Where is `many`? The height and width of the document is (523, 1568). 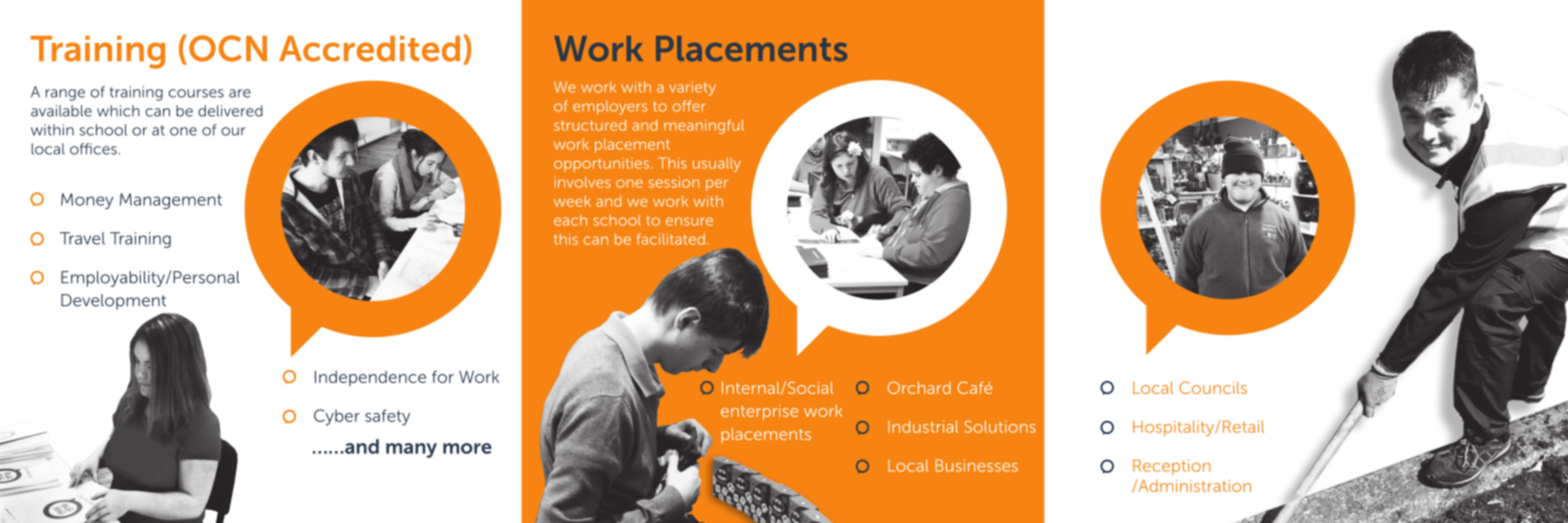 many is located at coordinates (411, 450).
